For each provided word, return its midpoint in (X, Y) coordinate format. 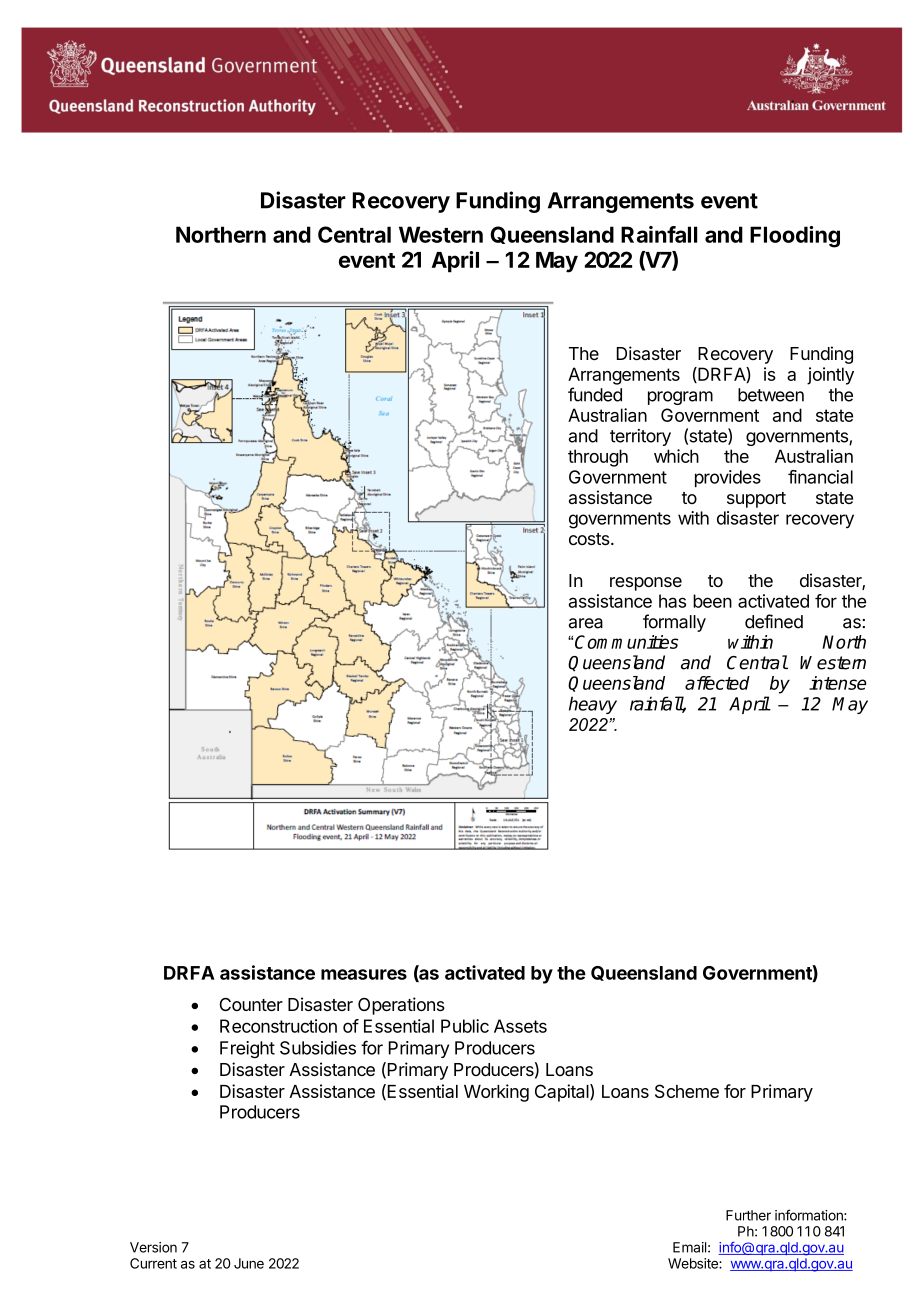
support (756, 500)
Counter (251, 1004)
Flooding (795, 237)
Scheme (687, 1091)
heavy (593, 705)
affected (717, 683)
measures (364, 974)
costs (590, 539)
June (249, 1263)
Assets (520, 1026)
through (598, 458)
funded (595, 394)
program (680, 398)
